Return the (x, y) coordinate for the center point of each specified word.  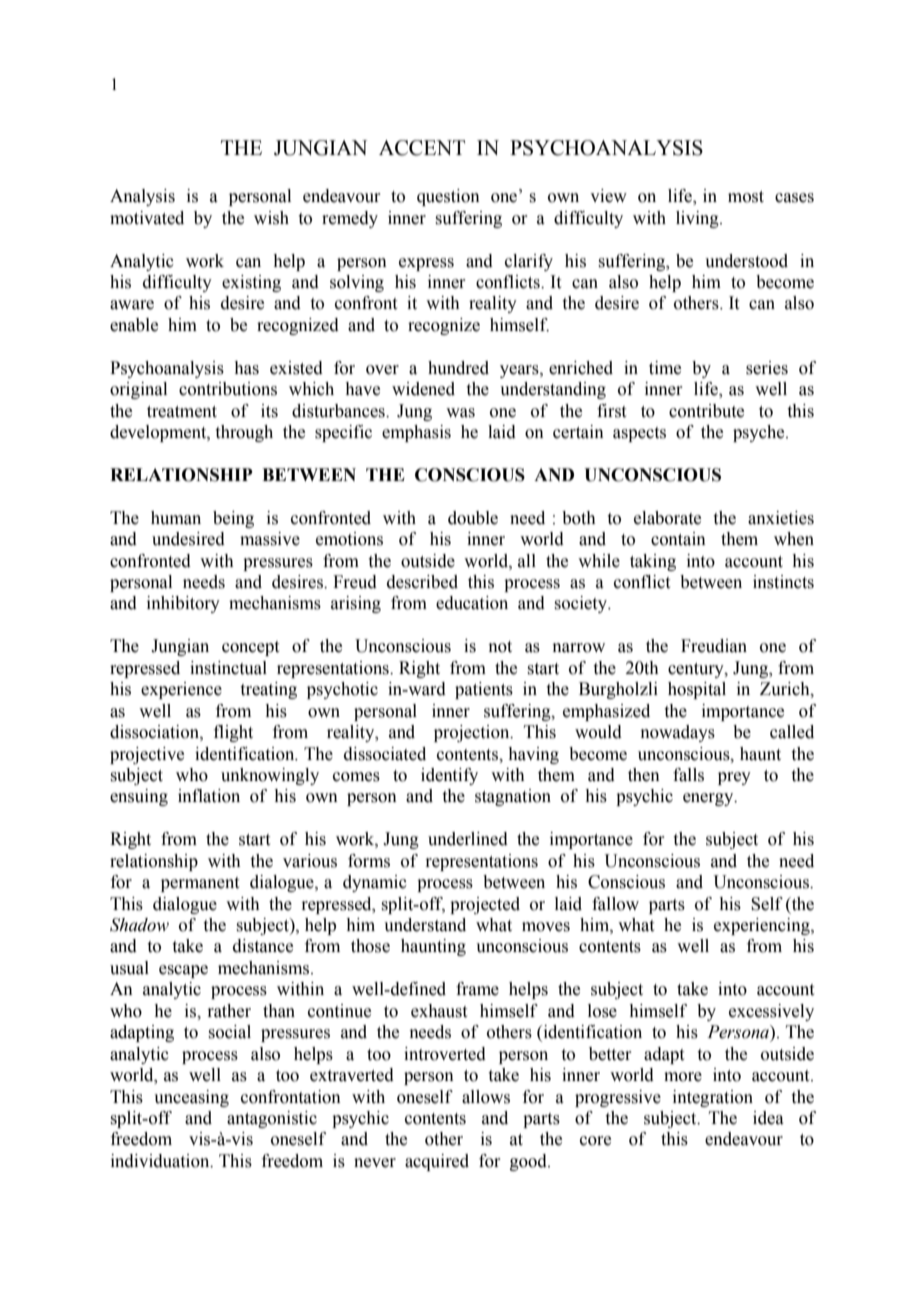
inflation (209, 796)
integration (713, 1098)
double (473, 518)
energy (709, 799)
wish (271, 218)
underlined (468, 839)
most (746, 197)
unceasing (191, 1098)
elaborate (667, 518)
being (233, 519)
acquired (437, 1162)
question (448, 197)
